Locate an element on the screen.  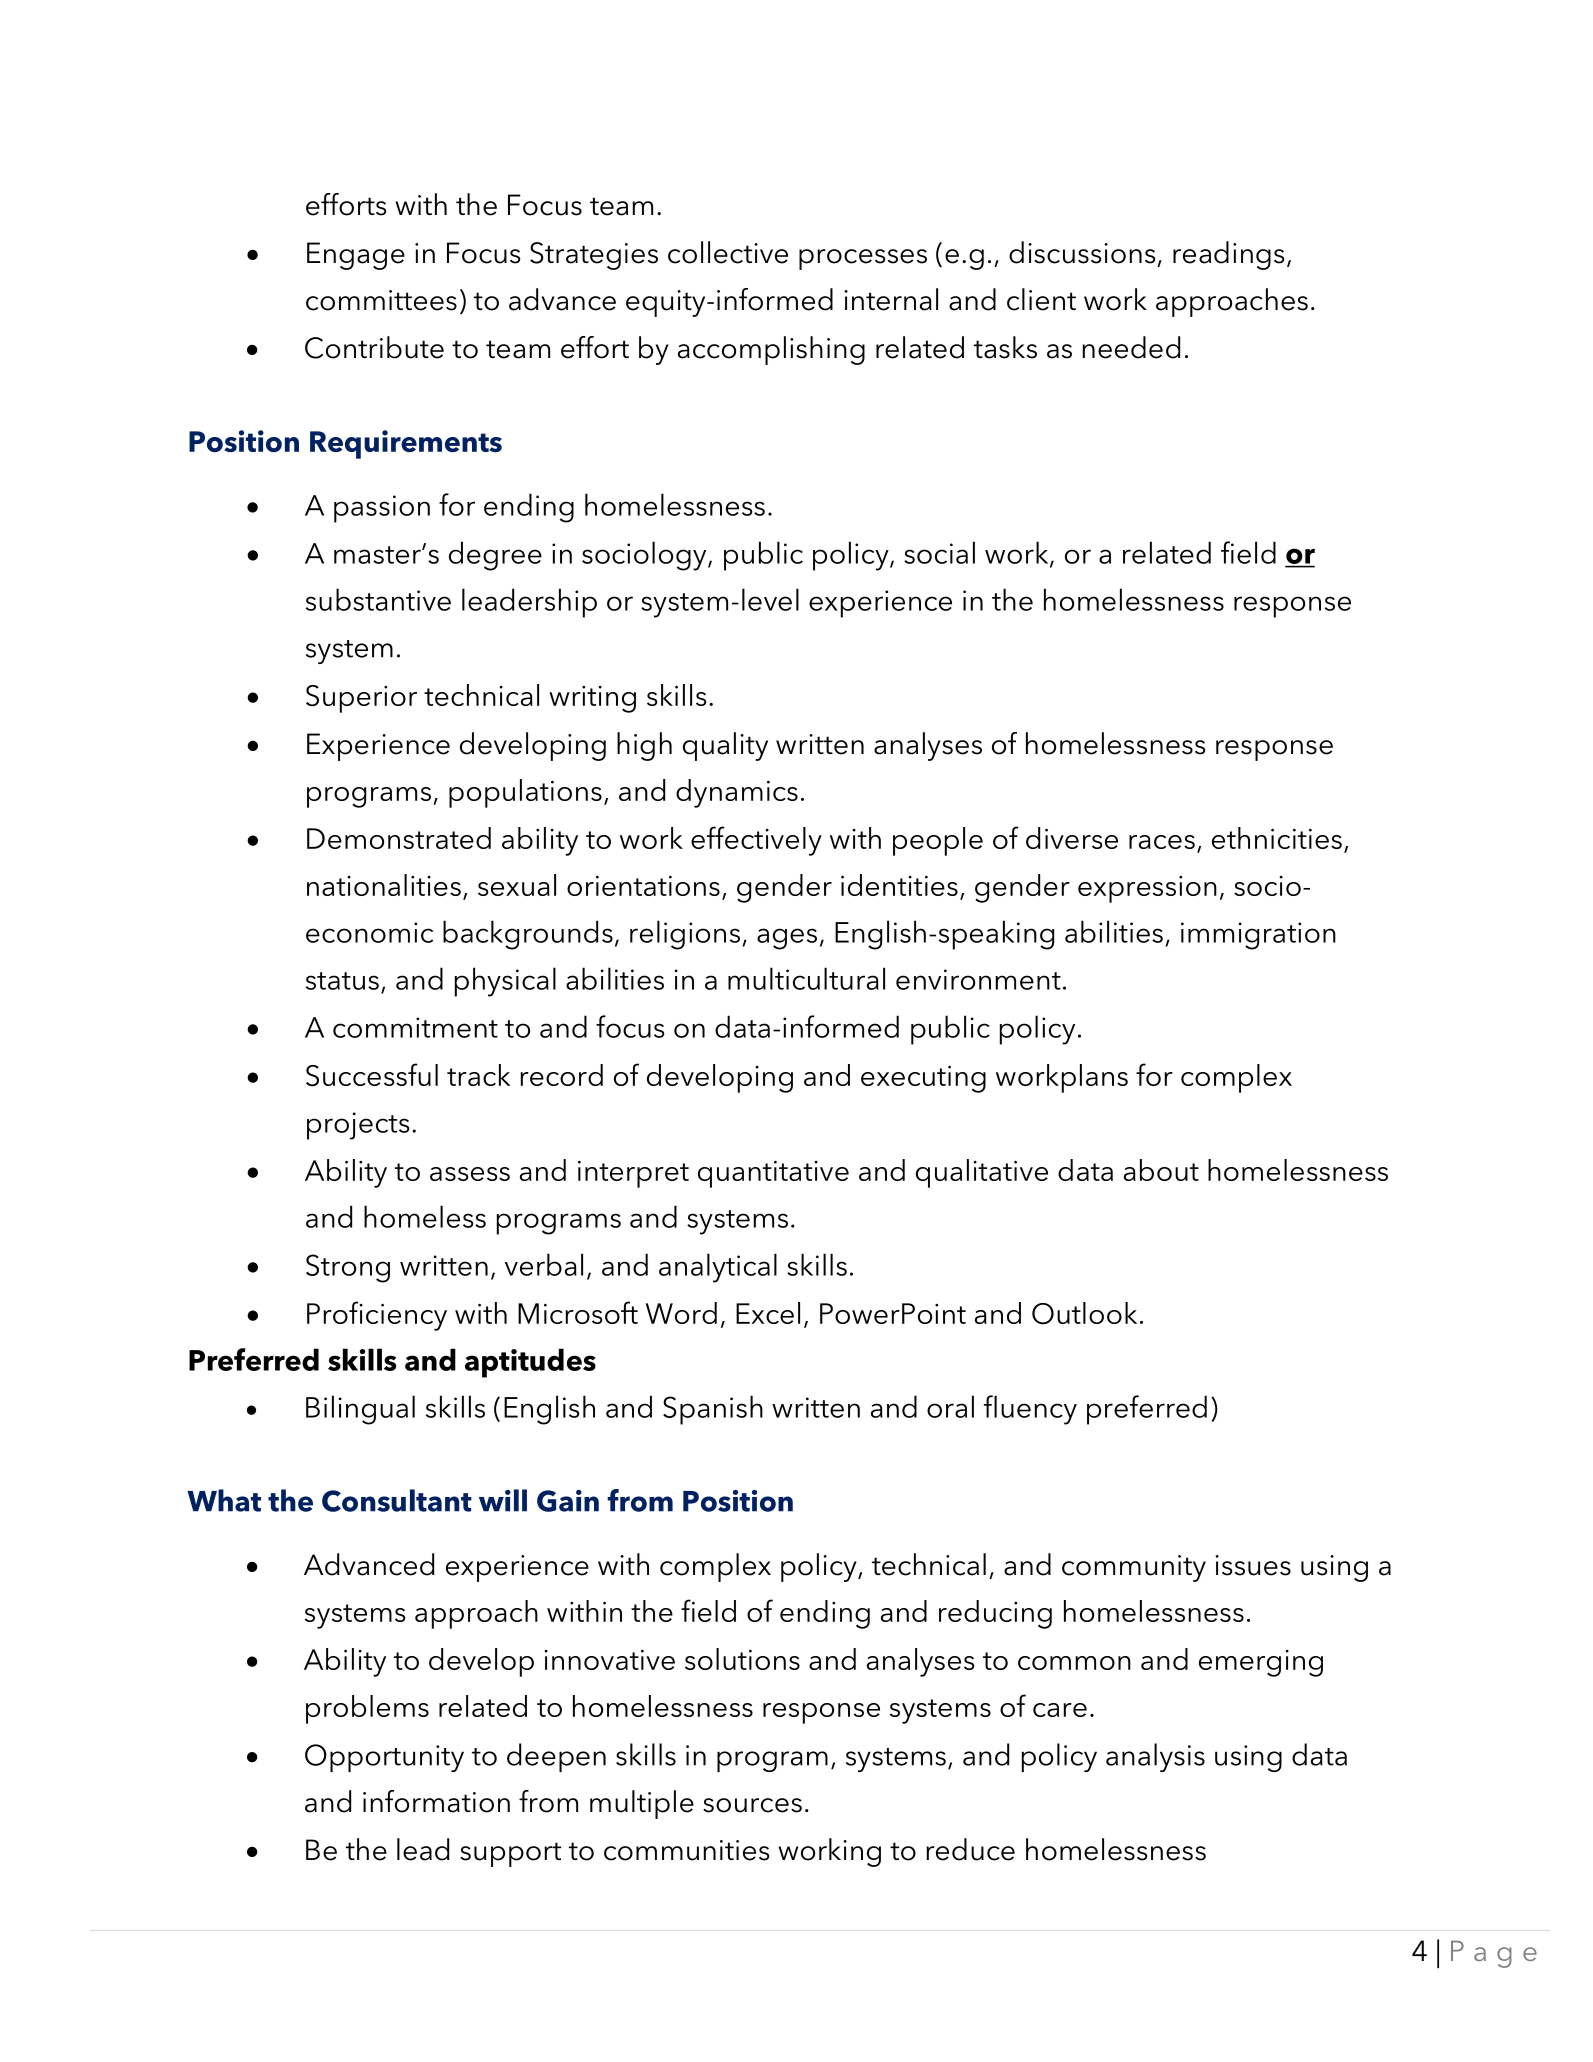
projects is located at coordinates (358, 1126).
